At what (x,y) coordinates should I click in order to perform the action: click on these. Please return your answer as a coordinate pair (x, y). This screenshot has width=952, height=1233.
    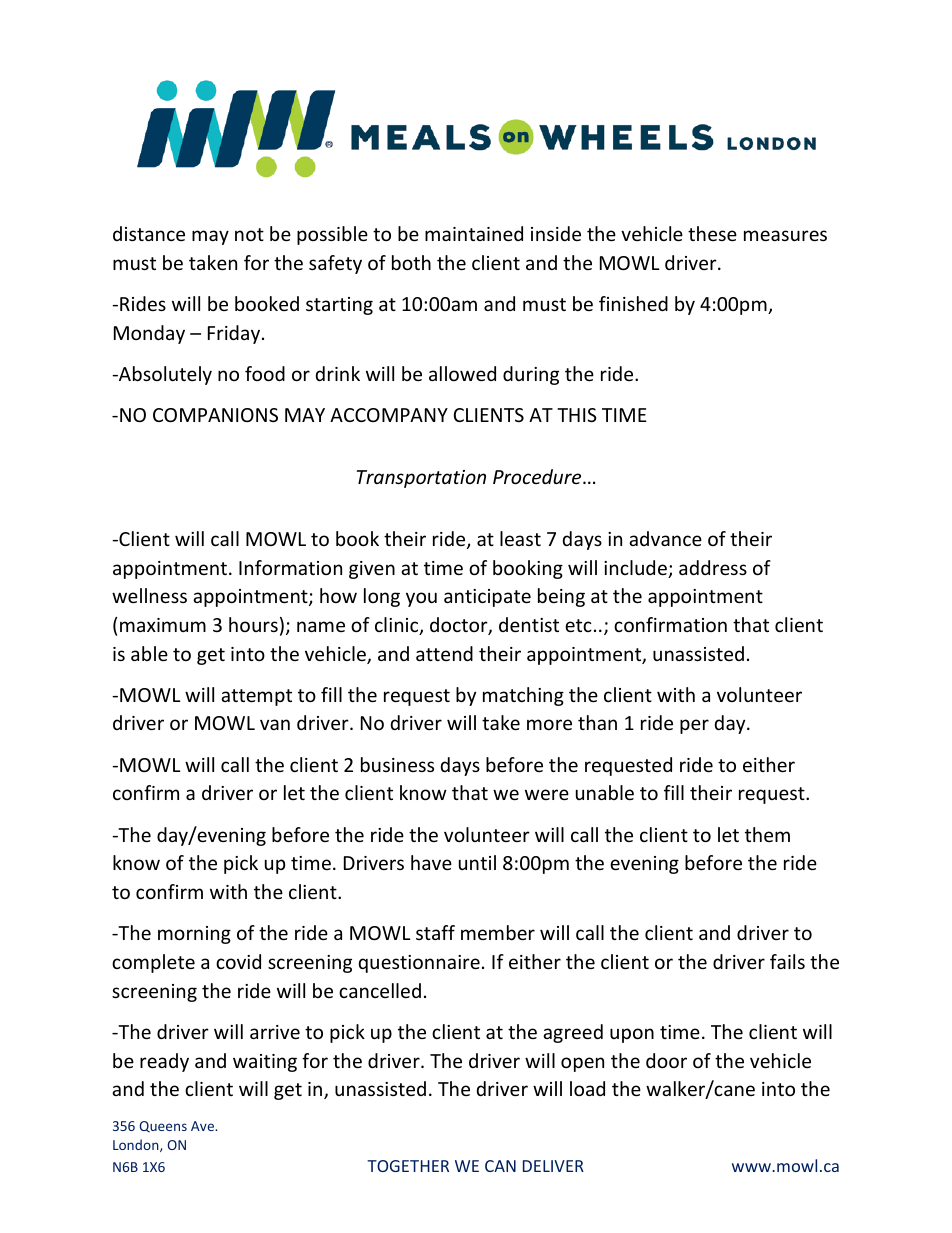
    Looking at the image, I should click on (712, 233).
